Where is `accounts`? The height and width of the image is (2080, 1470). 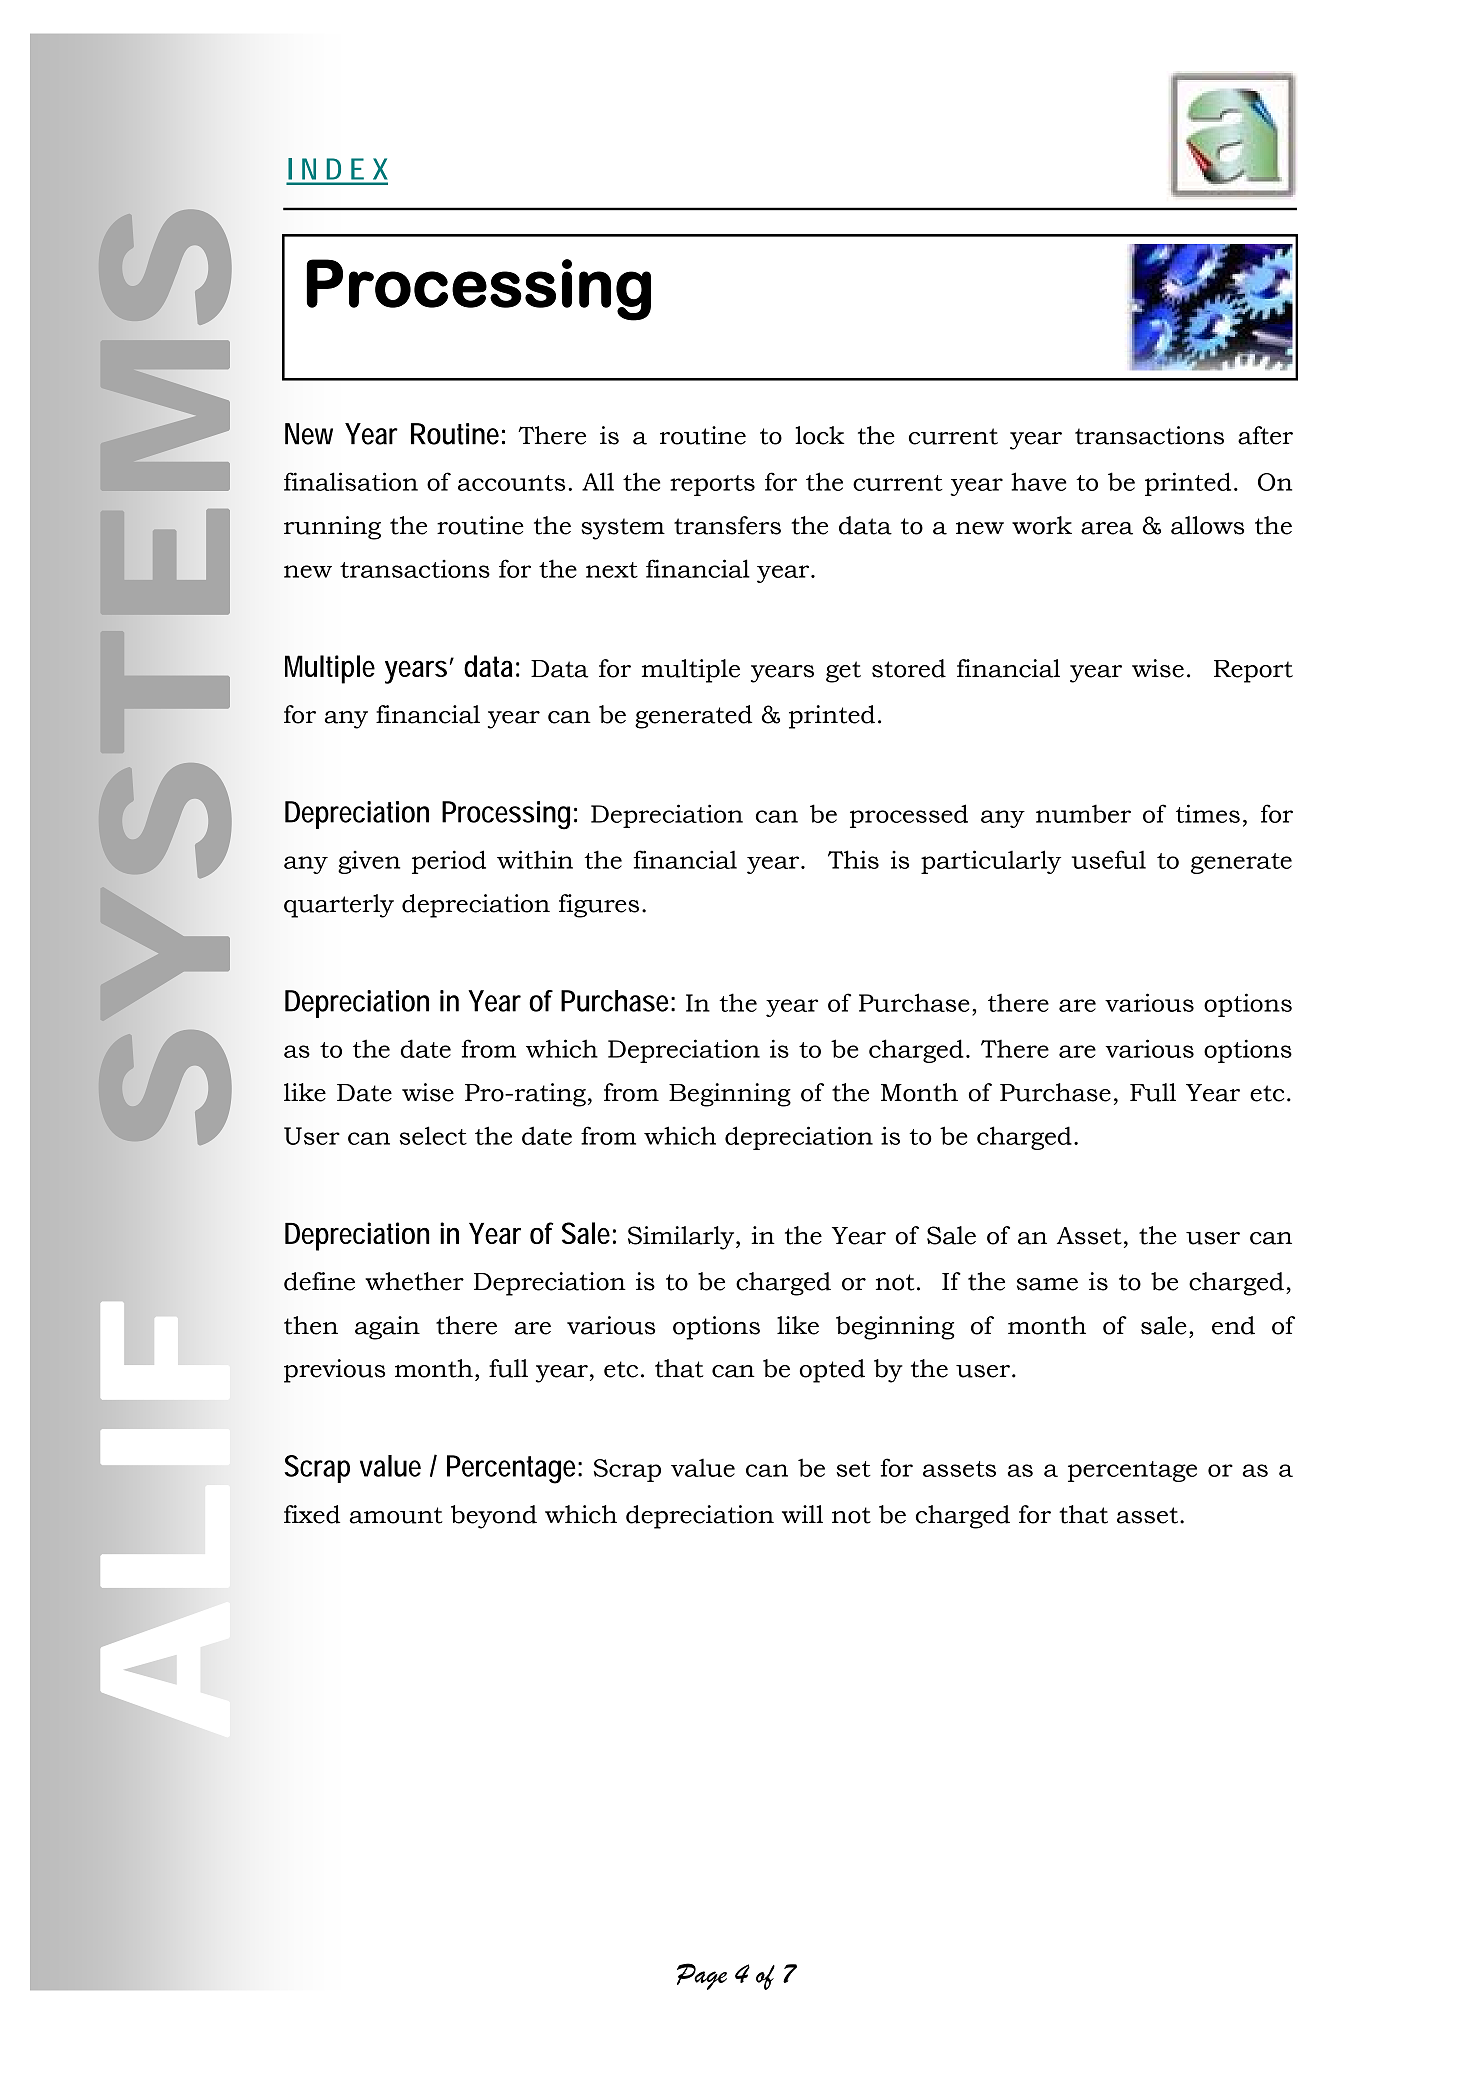 accounts is located at coordinates (511, 483).
